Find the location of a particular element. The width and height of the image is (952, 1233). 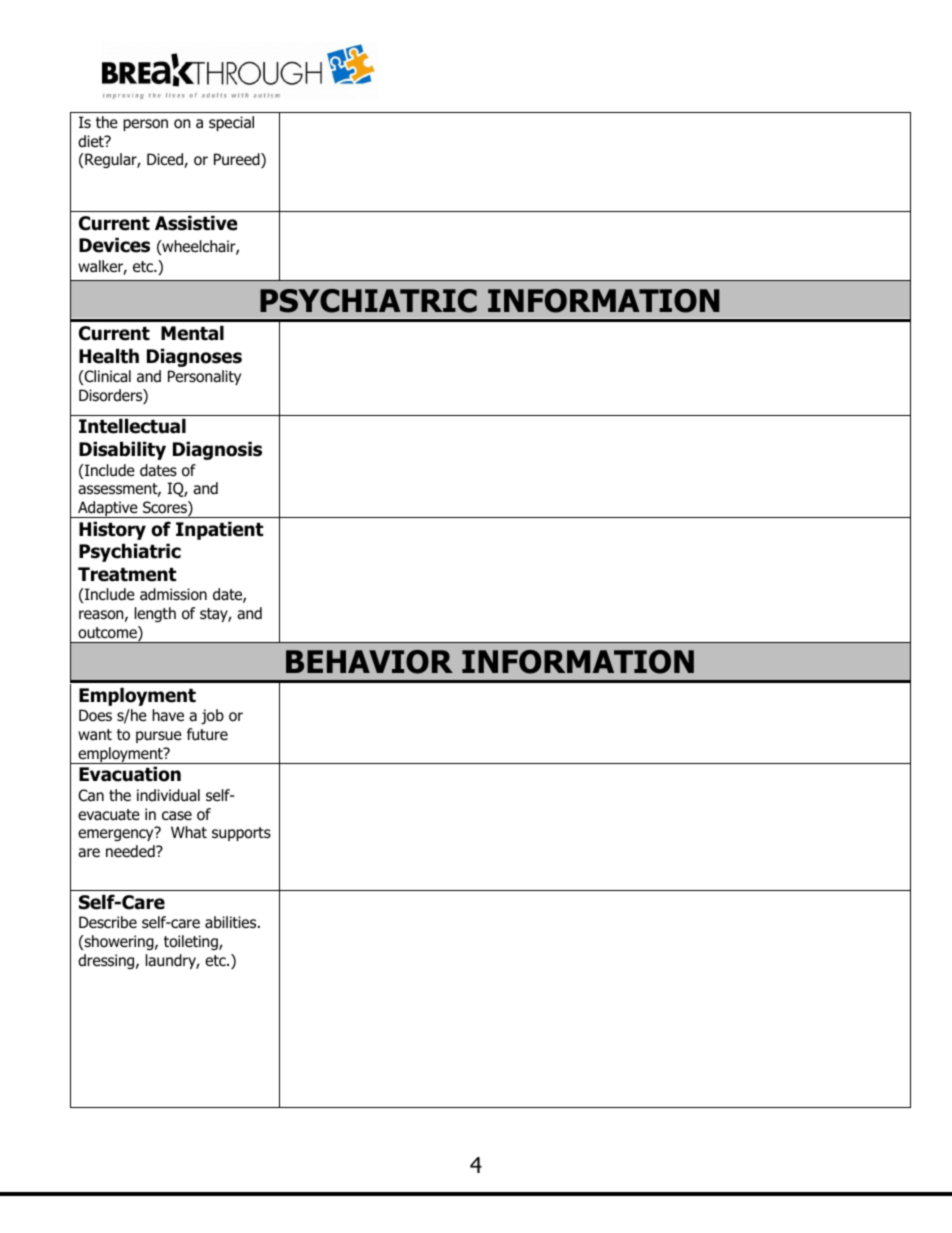

Describe is located at coordinates (108, 922).
